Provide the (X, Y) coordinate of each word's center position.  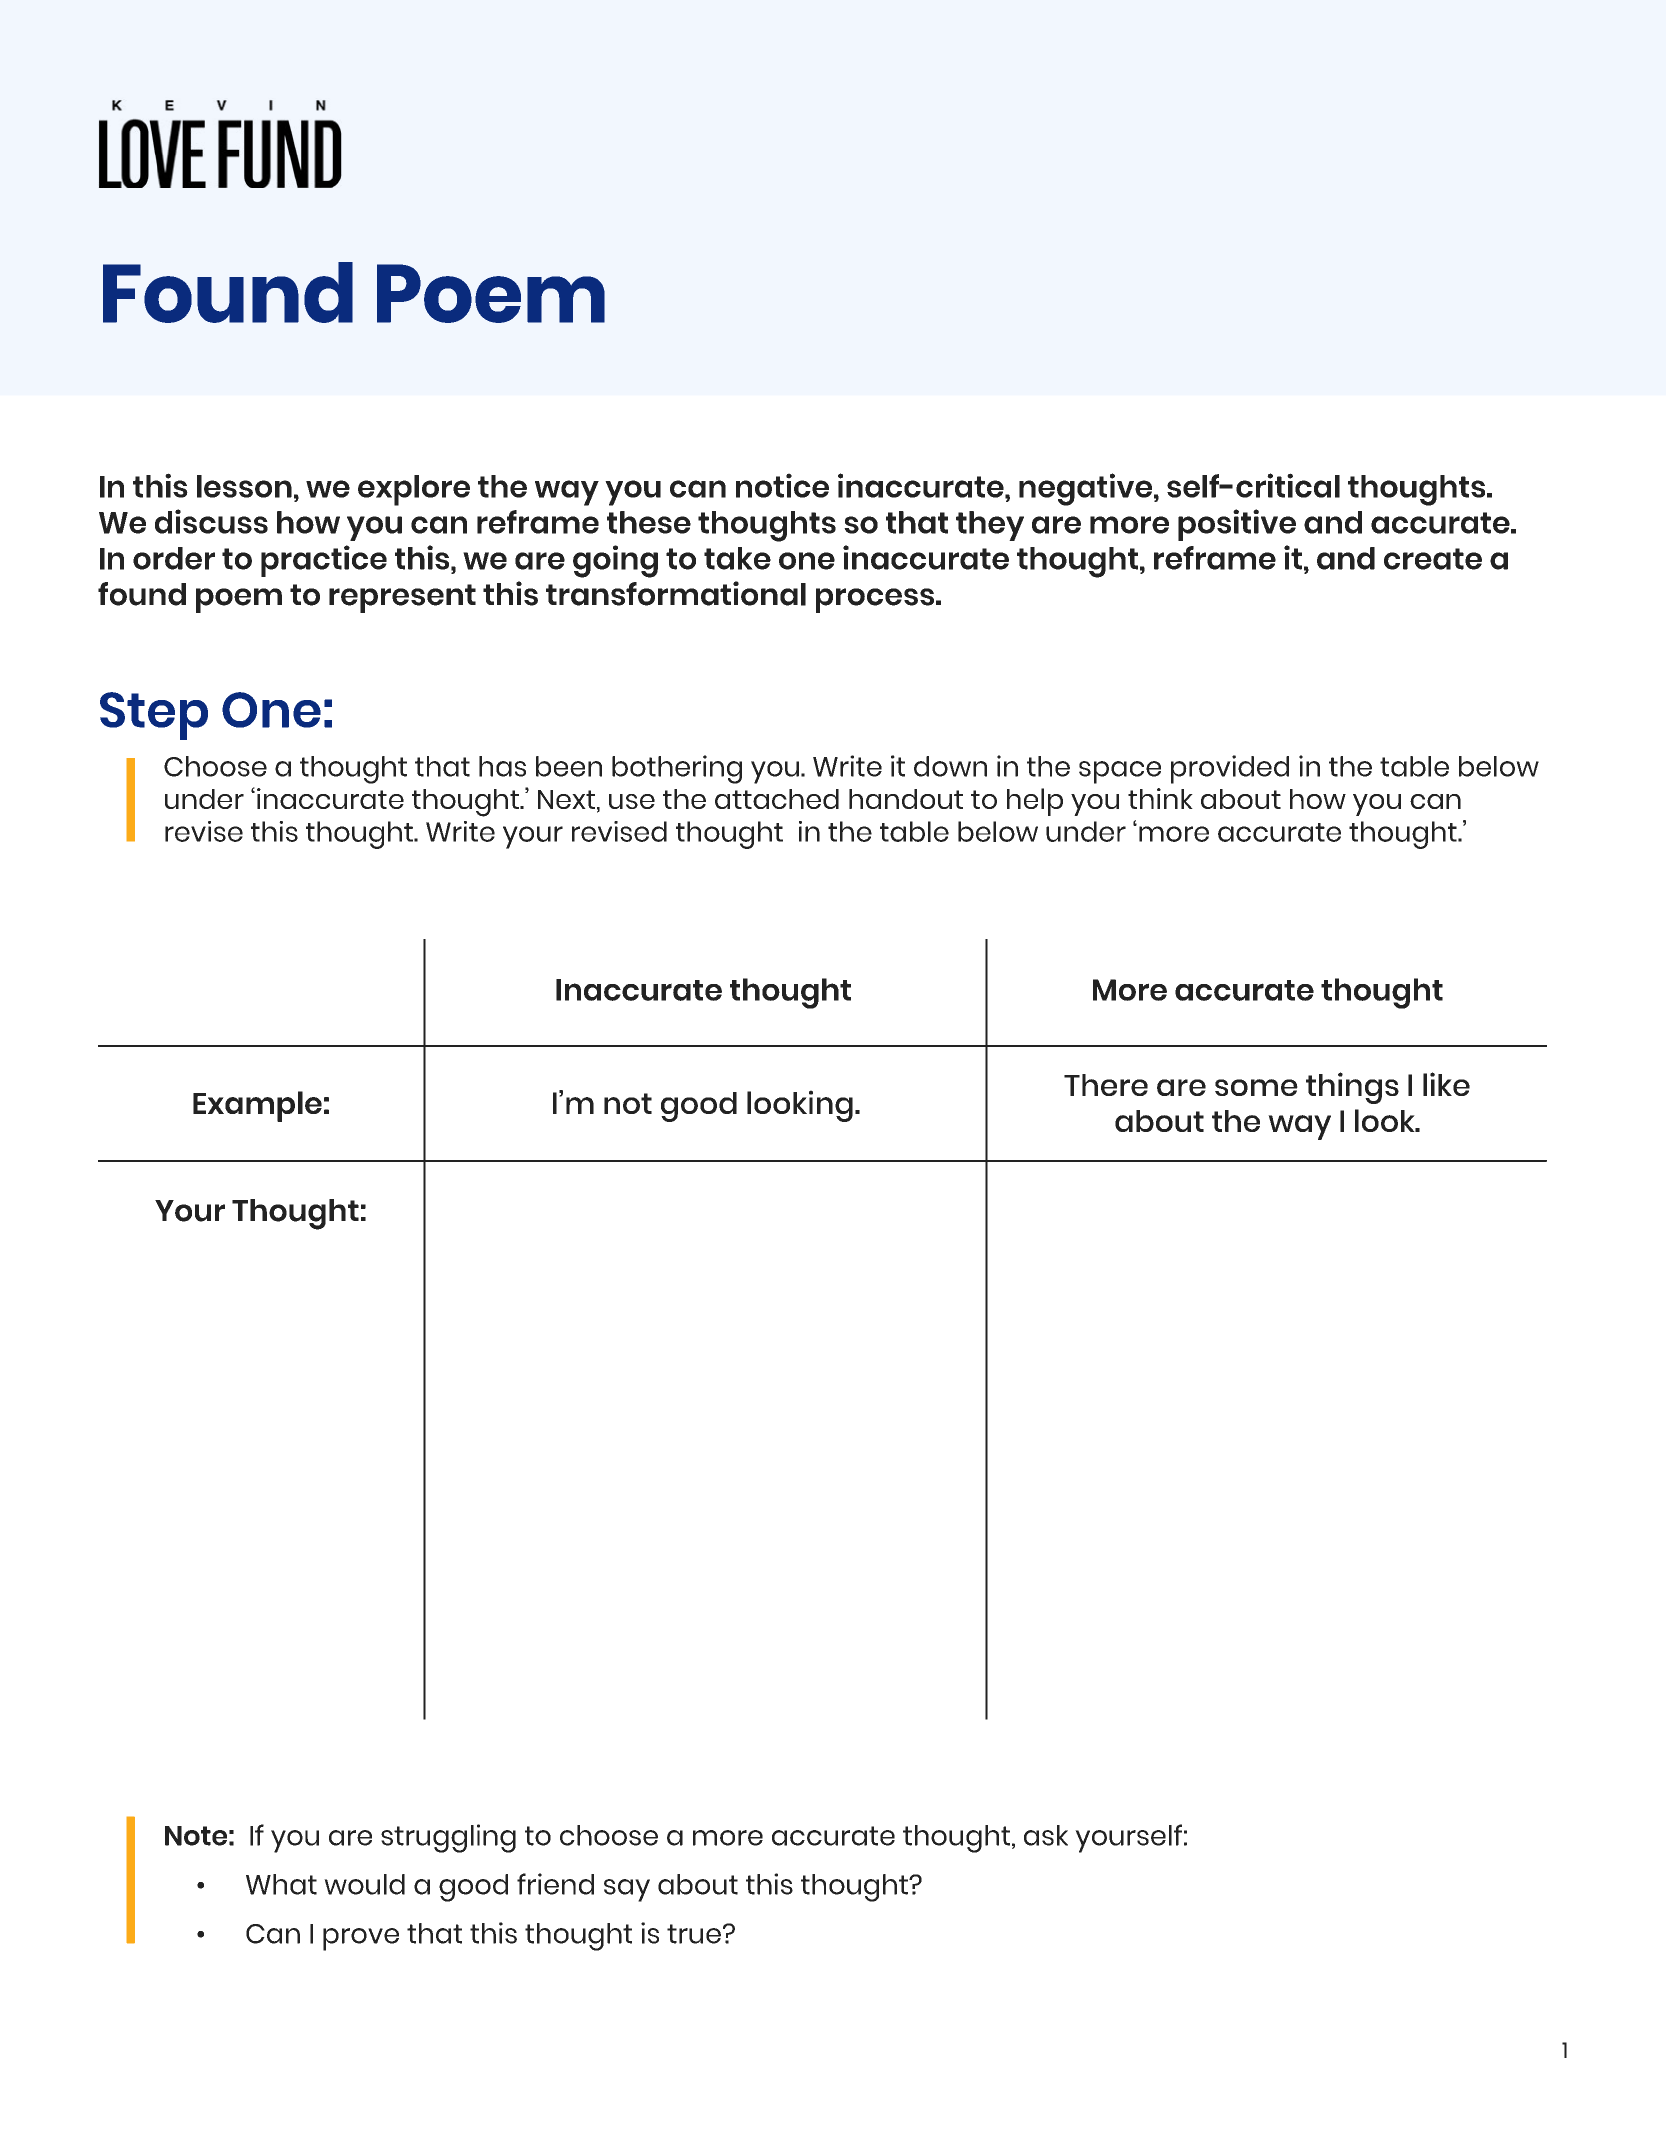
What (281, 1884)
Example (257, 1106)
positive (1237, 525)
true (694, 1934)
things (1352, 1088)
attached (777, 799)
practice (324, 561)
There (1106, 1085)
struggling (448, 1838)
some (1256, 1087)
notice (782, 485)
